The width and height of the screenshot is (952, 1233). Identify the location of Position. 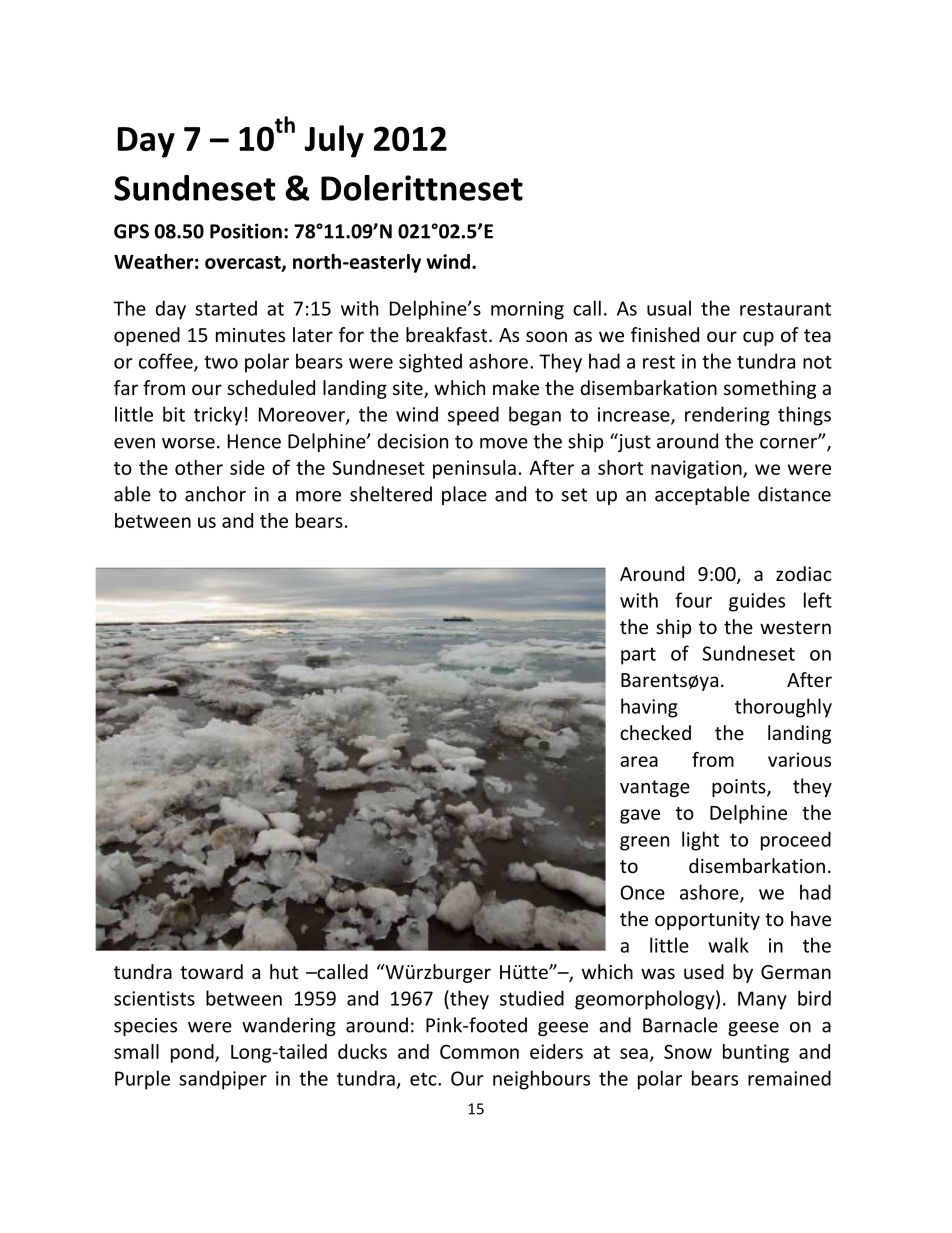
(246, 231).
